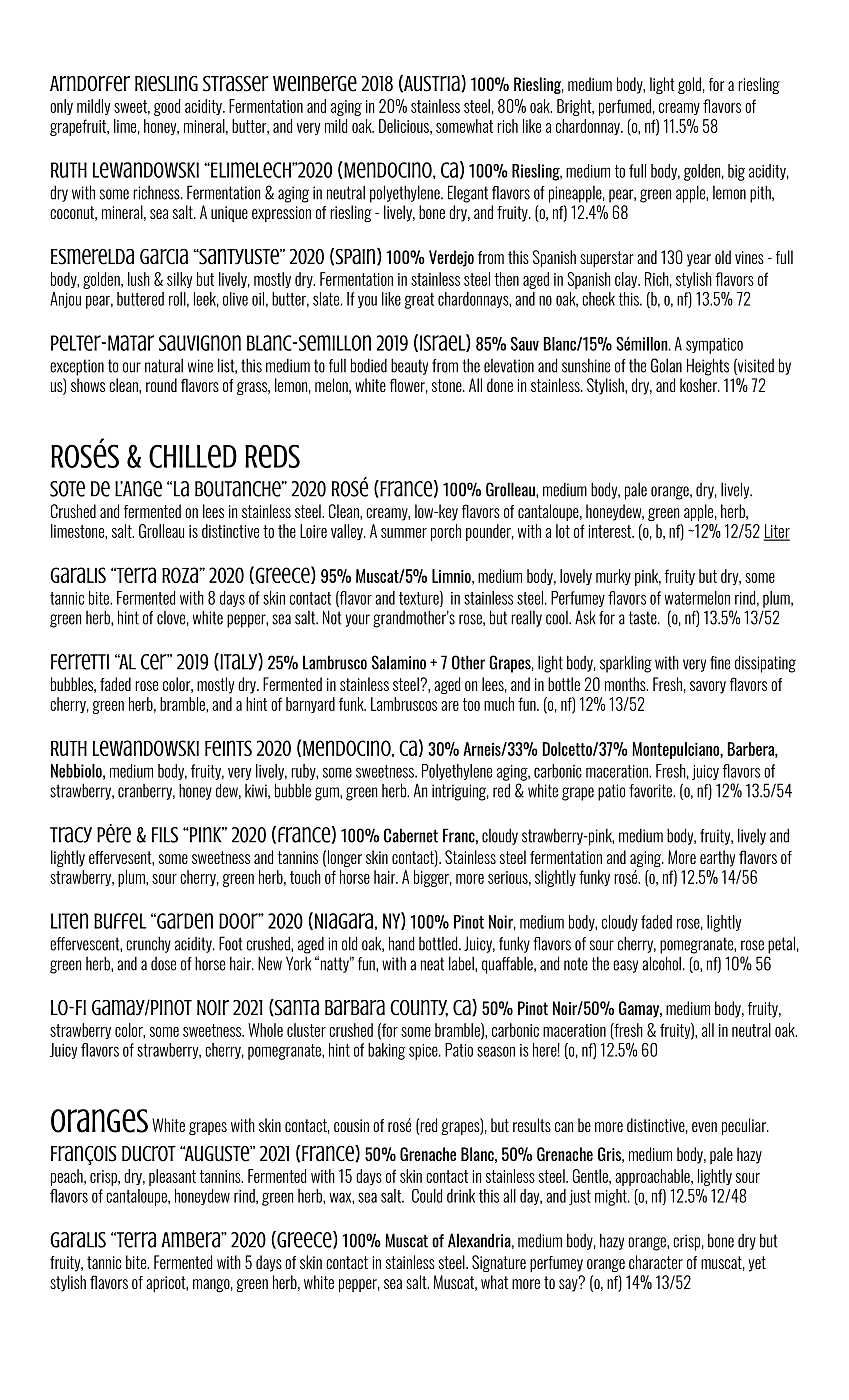 Image resolution: width=849 pixels, height=1400 pixels. I want to click on neat, so click(432, 964).
